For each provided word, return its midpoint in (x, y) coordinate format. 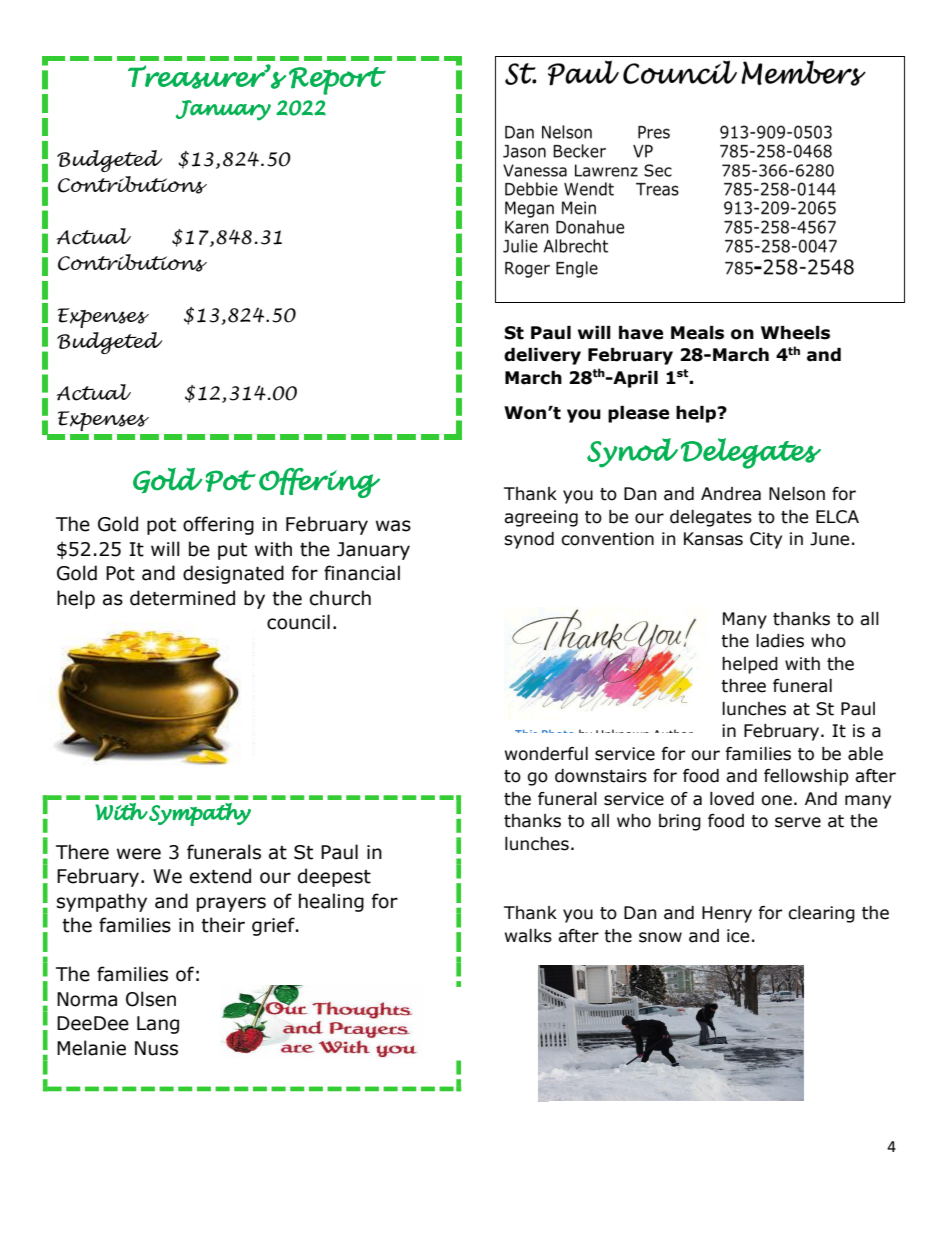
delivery (542, 356)
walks (528, 936)
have (641, 333)
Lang (158, 1025)
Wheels (795, 333)
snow (660, 937)
